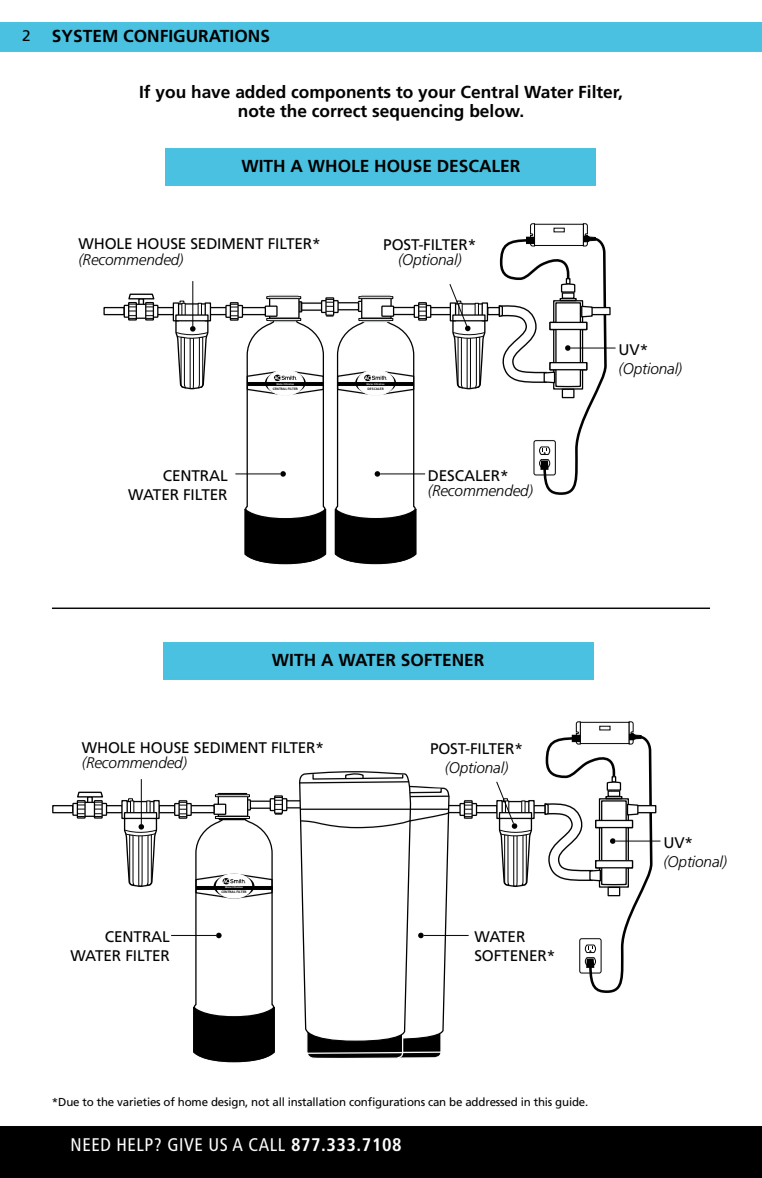  Describe the element at coordinates (68, 1102) in the image. I see `Due` at that location.
